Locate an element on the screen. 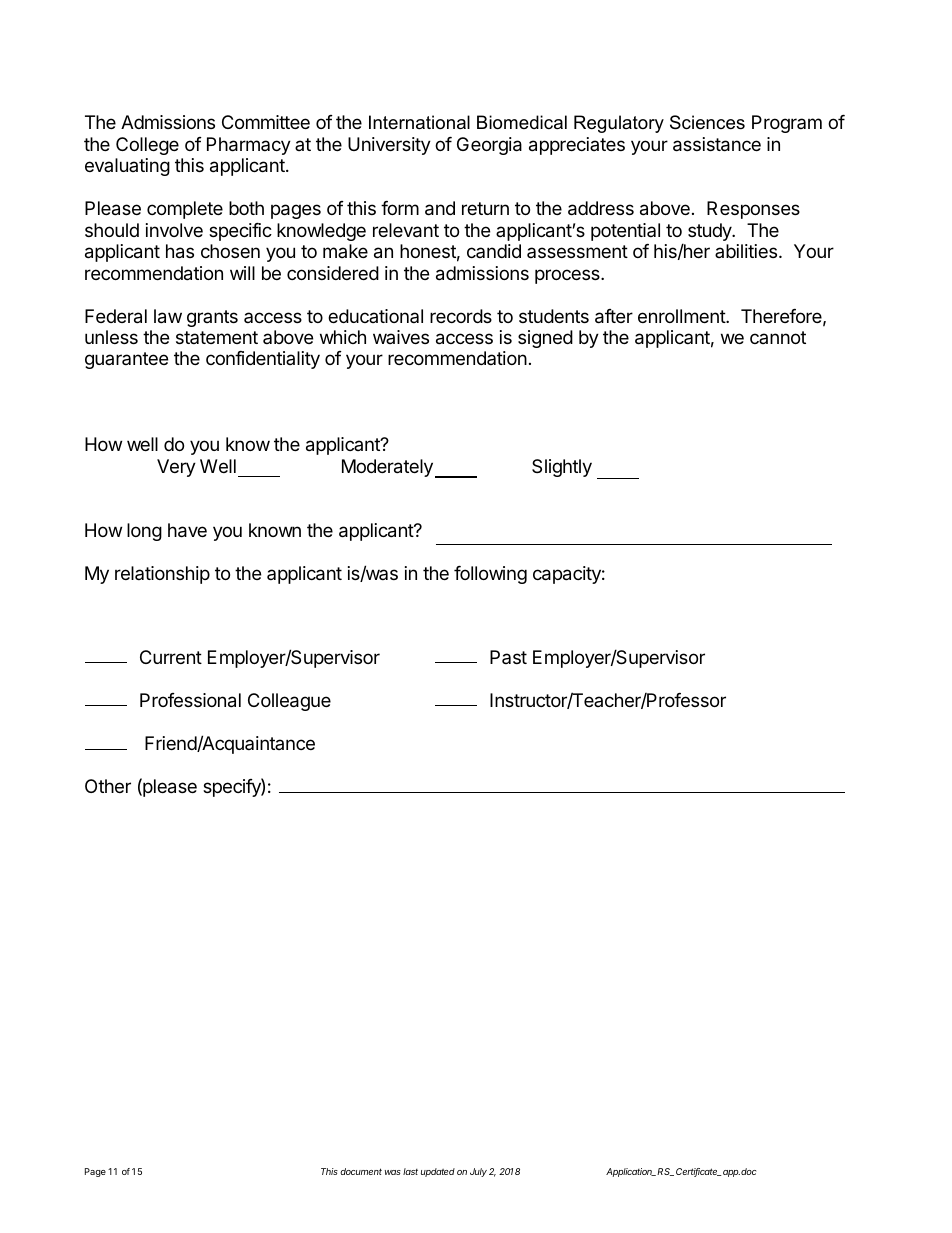 The height and width of the screenshot is (1233, 952). July is located at coordinates (478, 1172).
